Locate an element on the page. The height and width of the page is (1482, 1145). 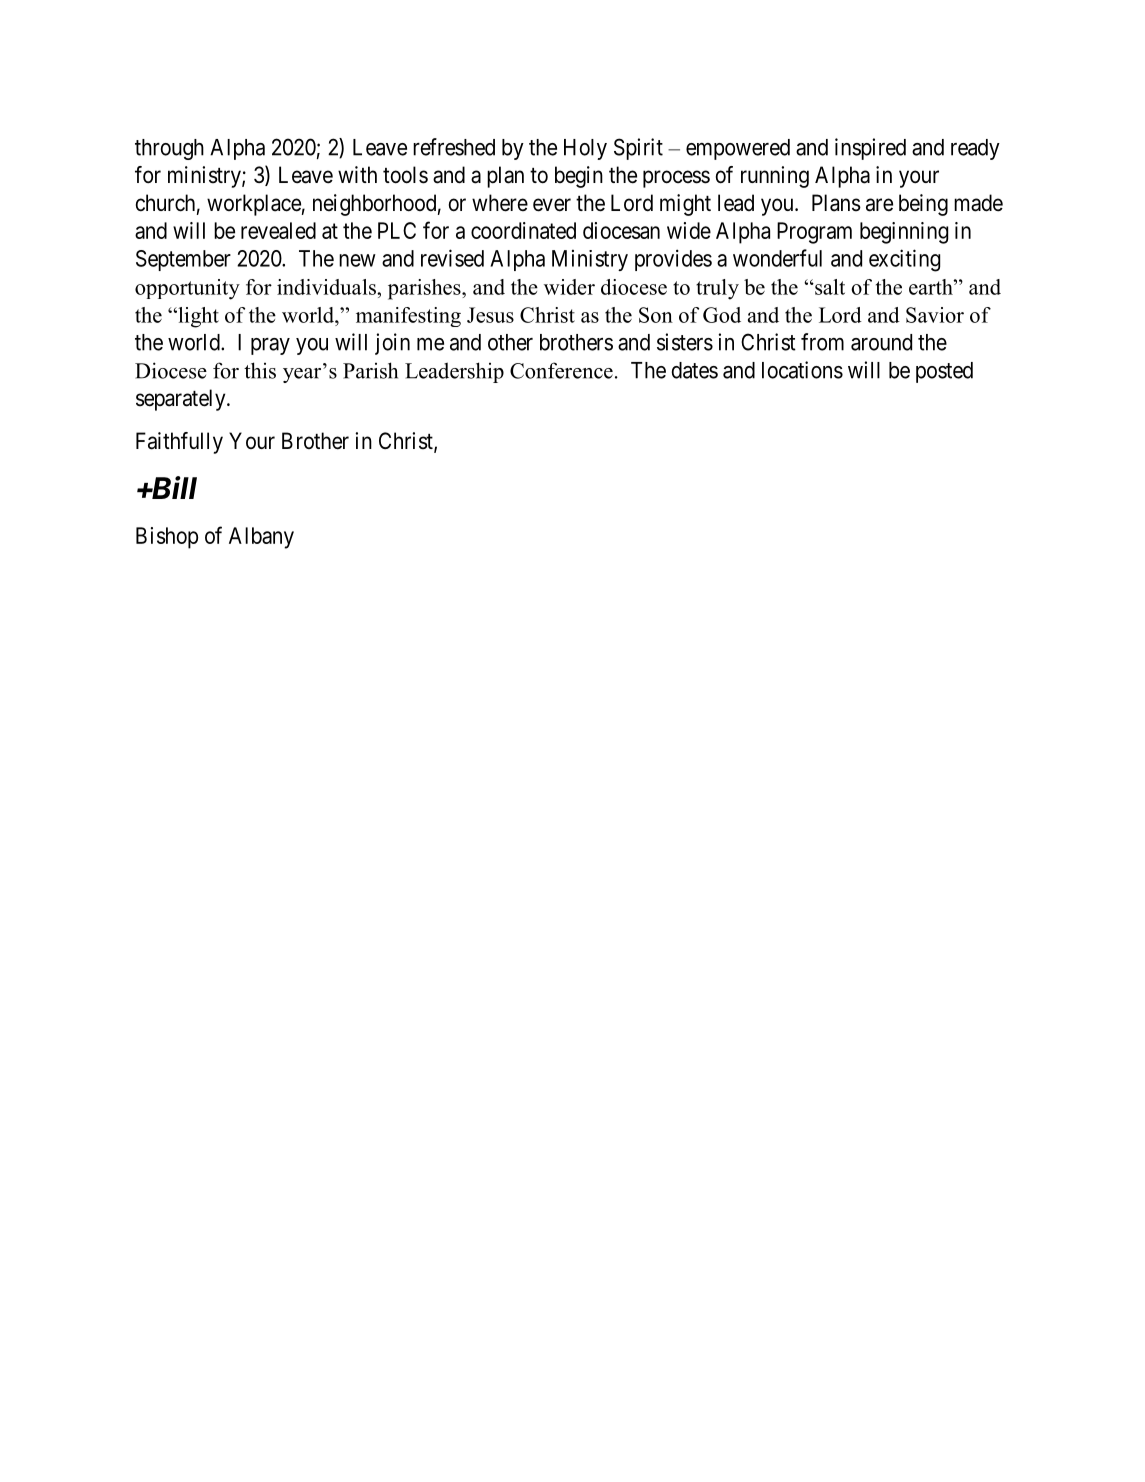
Holy is located at coordinates (585, 149).
